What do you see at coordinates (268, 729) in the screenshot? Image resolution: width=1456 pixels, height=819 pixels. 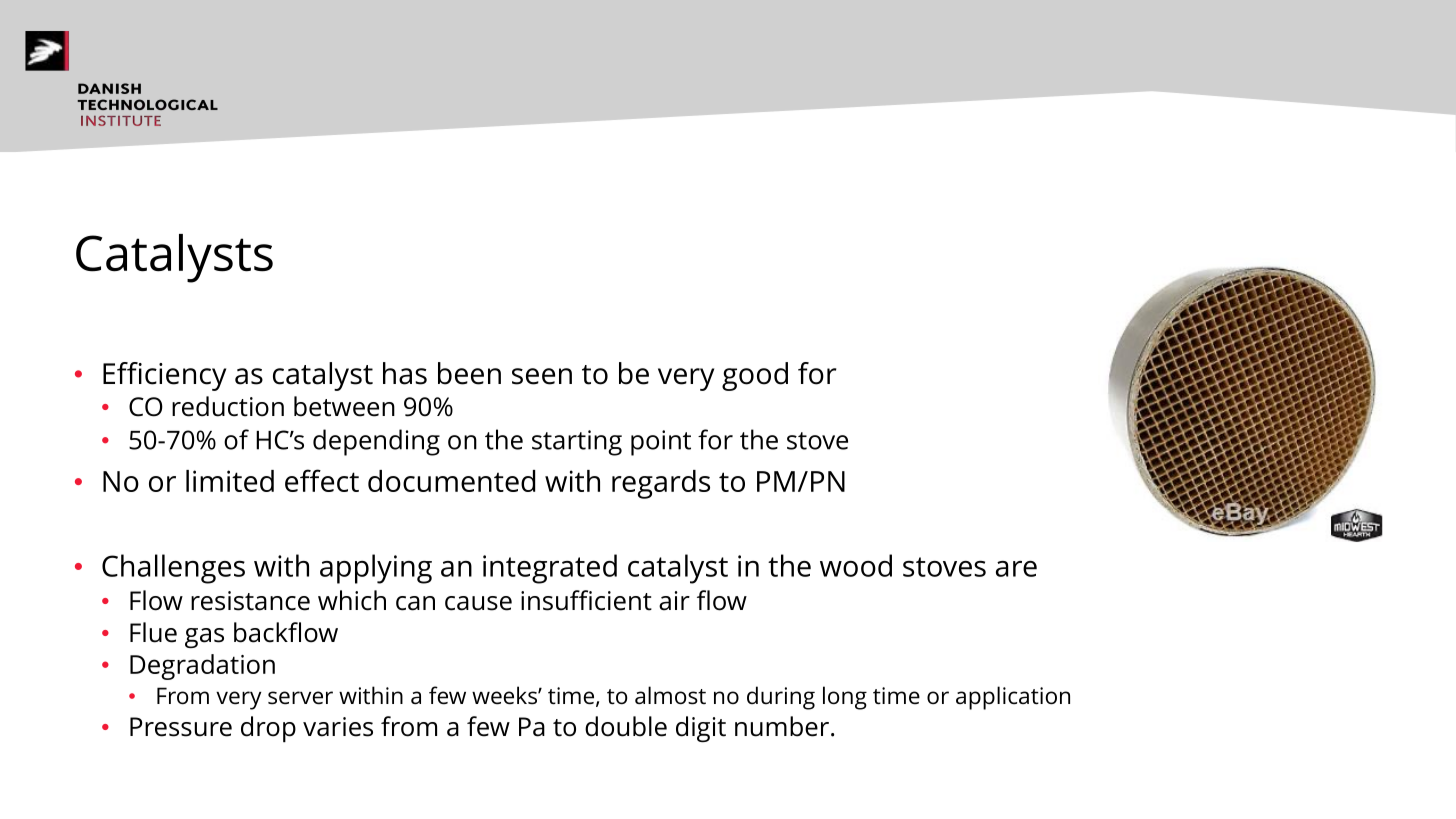 I see `drop` at bounding box center [268, 729].
